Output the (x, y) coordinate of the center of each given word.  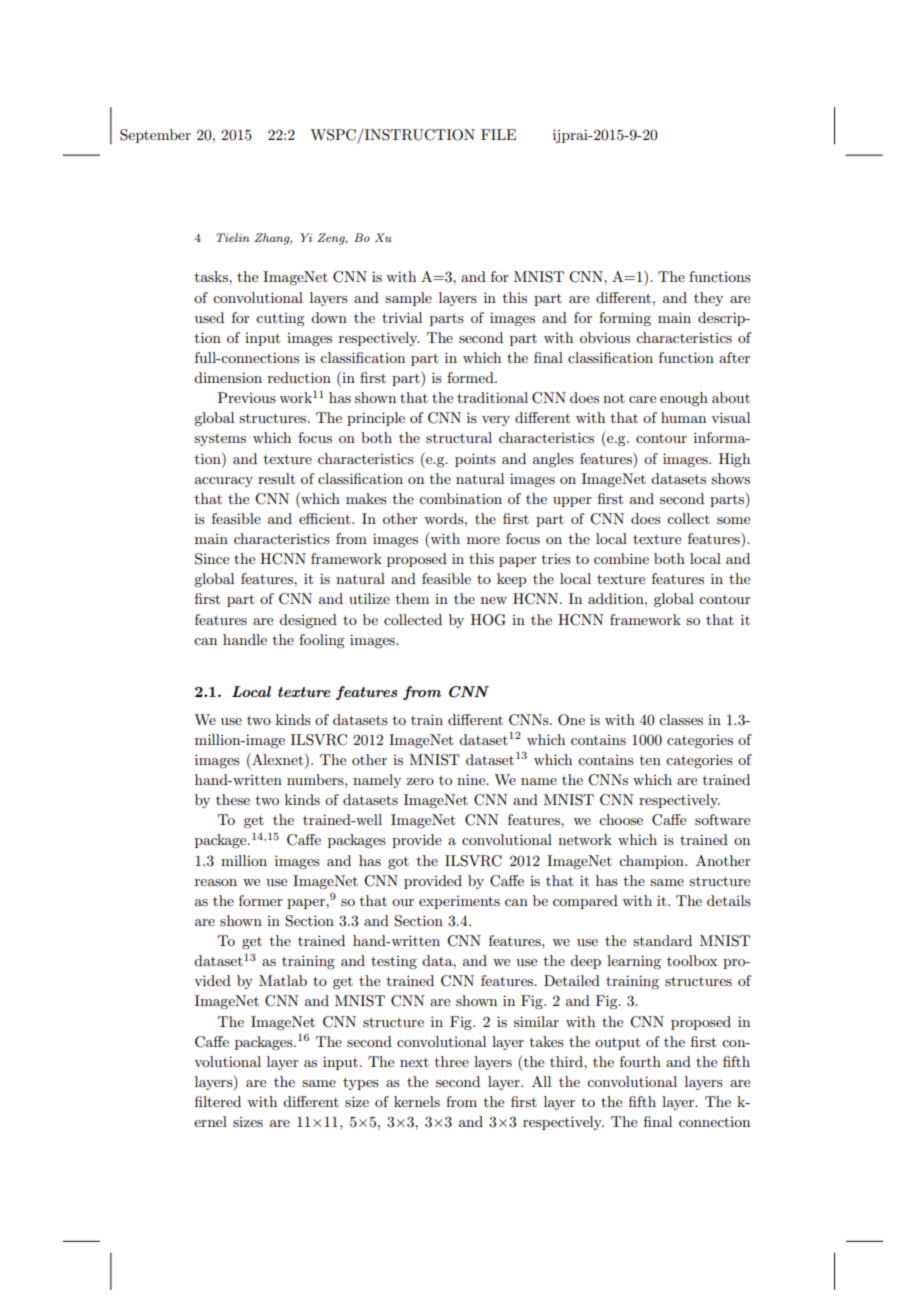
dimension (228, 377)
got (398, 863)
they (708, 299)
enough (684, 399)
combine (621, 558)
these (233, 799)
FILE (498, 134)
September (155, 136)
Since (212, 559)
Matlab (283, 980)
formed (471, 377)
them (412, 598)
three (452, 1061)
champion (652, 862)
